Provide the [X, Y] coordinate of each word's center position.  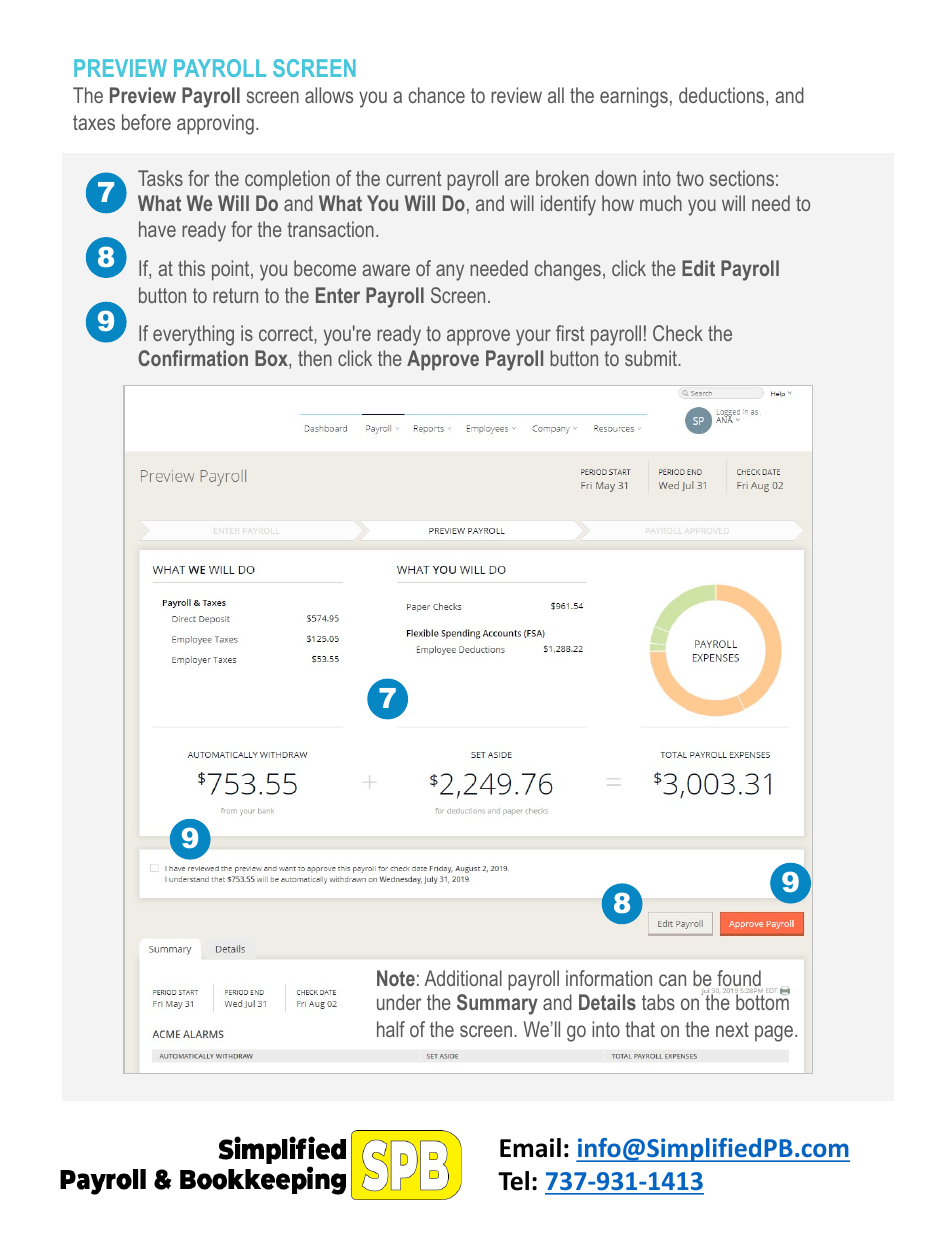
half [391, 1029]
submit [652, 358]
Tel [513, 1181]
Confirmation [193, 358]
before [146, 122]
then [315, 358]
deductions [723, 96]
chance [437, 95]
